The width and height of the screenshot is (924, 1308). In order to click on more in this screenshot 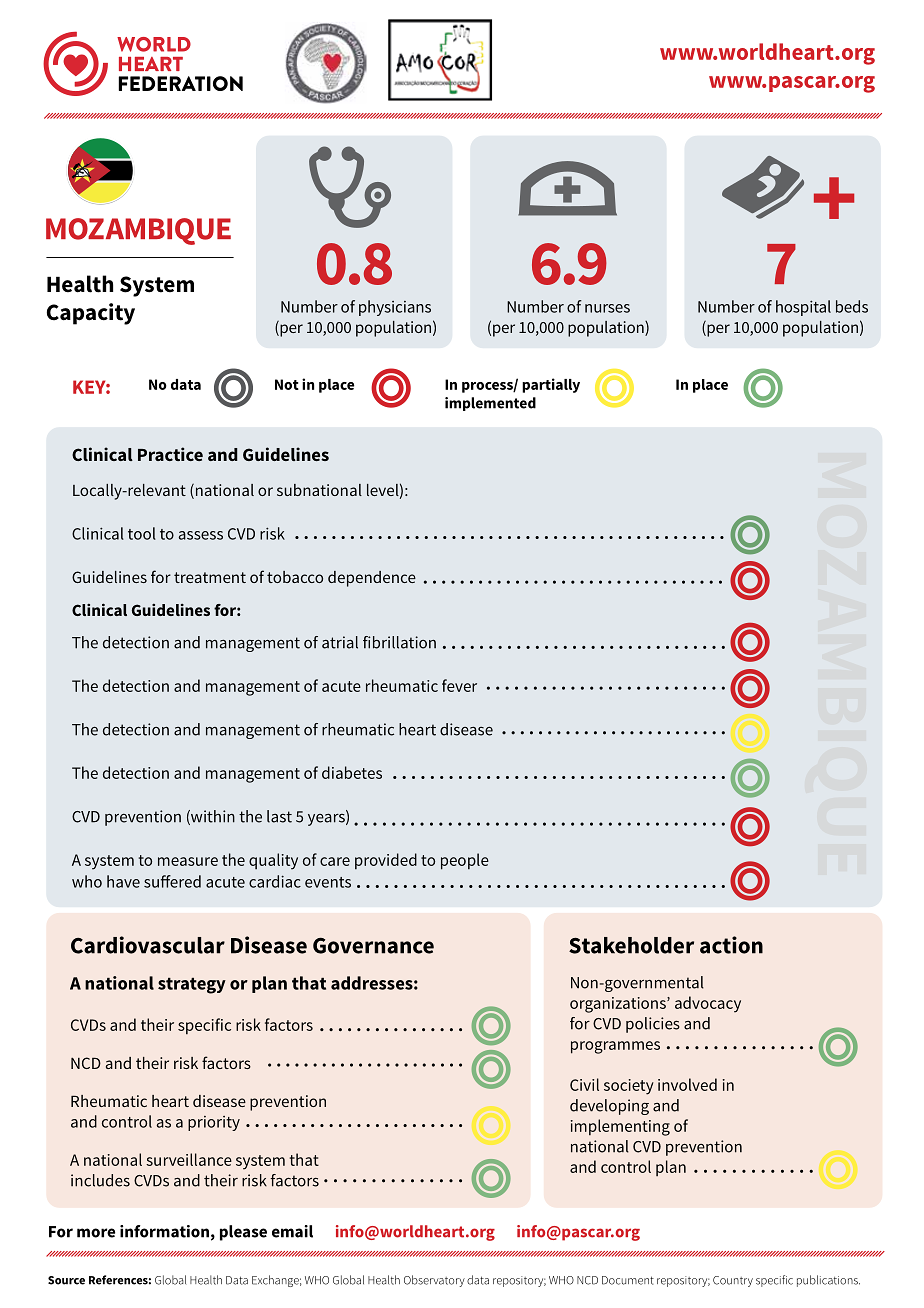, I will do `click(96, 1233)`.
